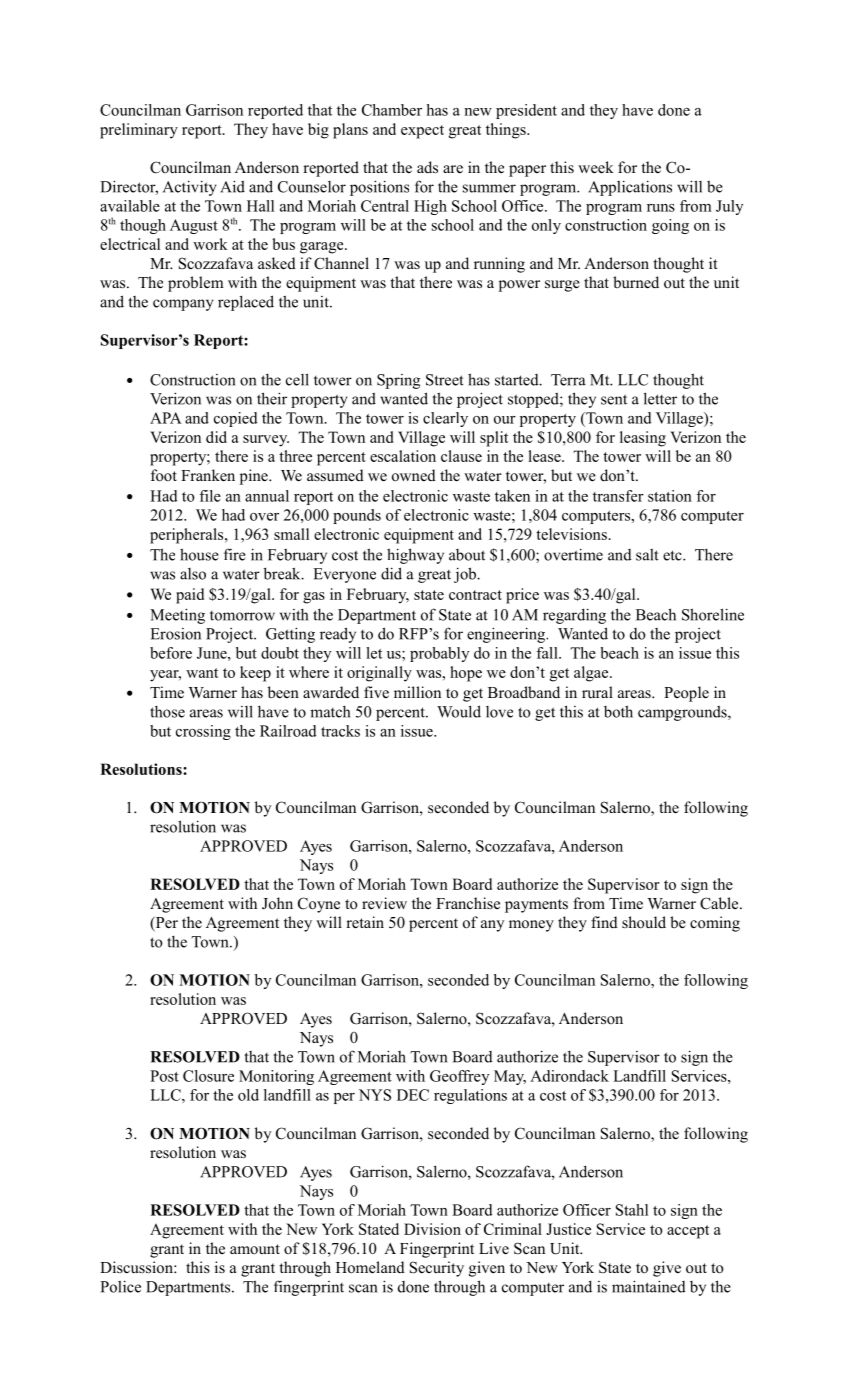 The width and height of the screenshot is (849, 1400). I want to click on million, so click(417, 692).
